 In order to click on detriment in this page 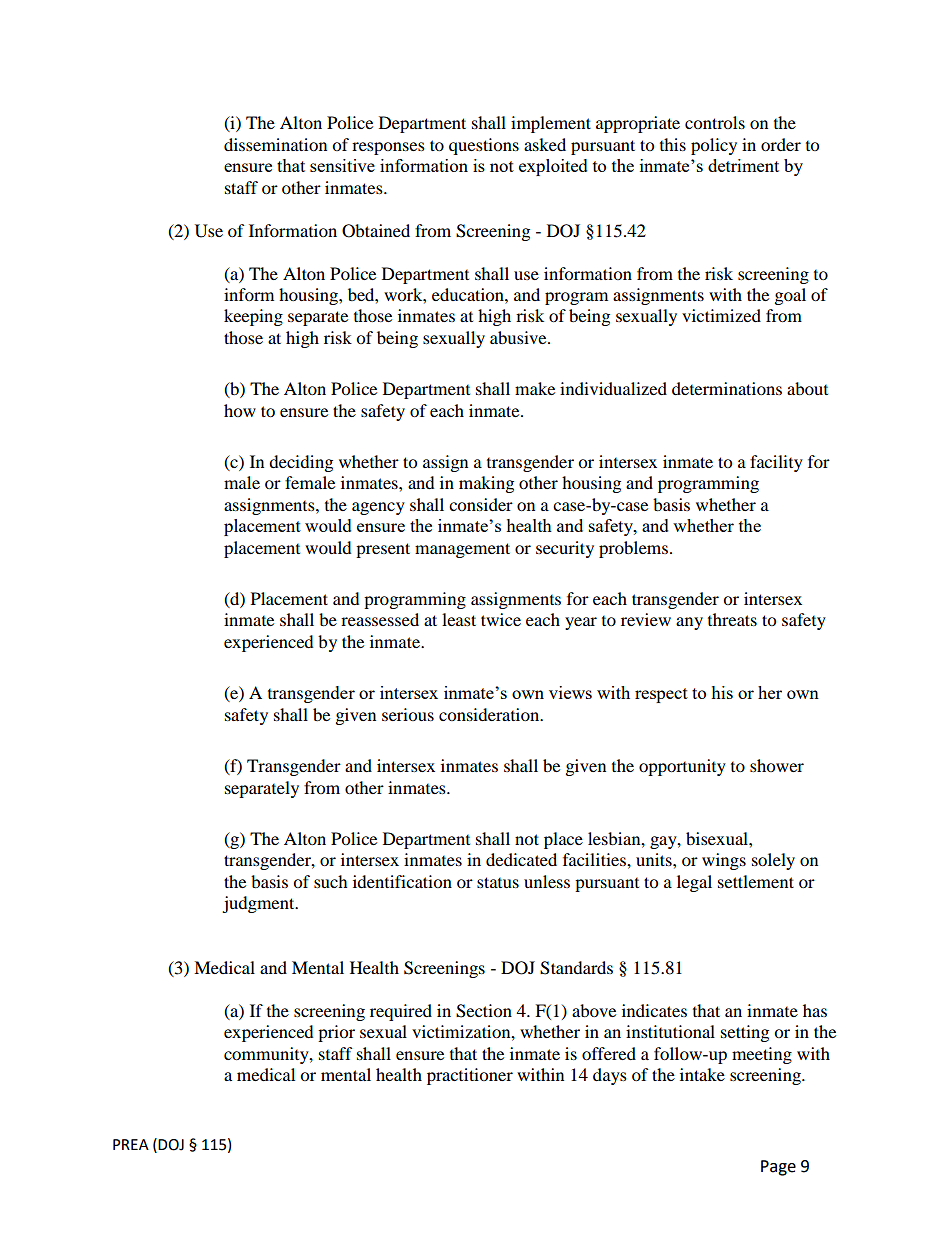, I will do `click(743, 165)`.
